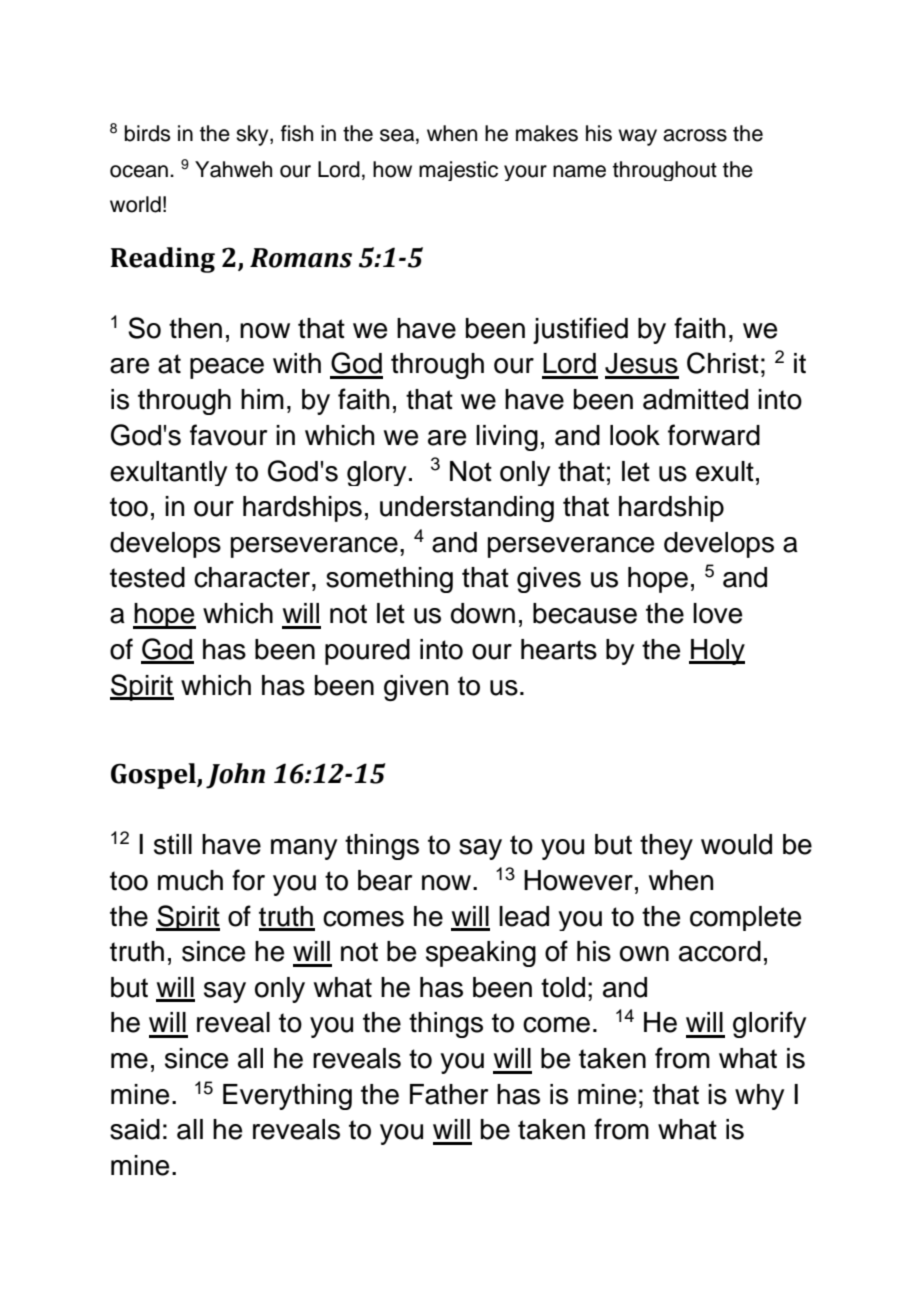 This screenshot has width=924, height=1308. I want to click on much, so click(190, 880).
